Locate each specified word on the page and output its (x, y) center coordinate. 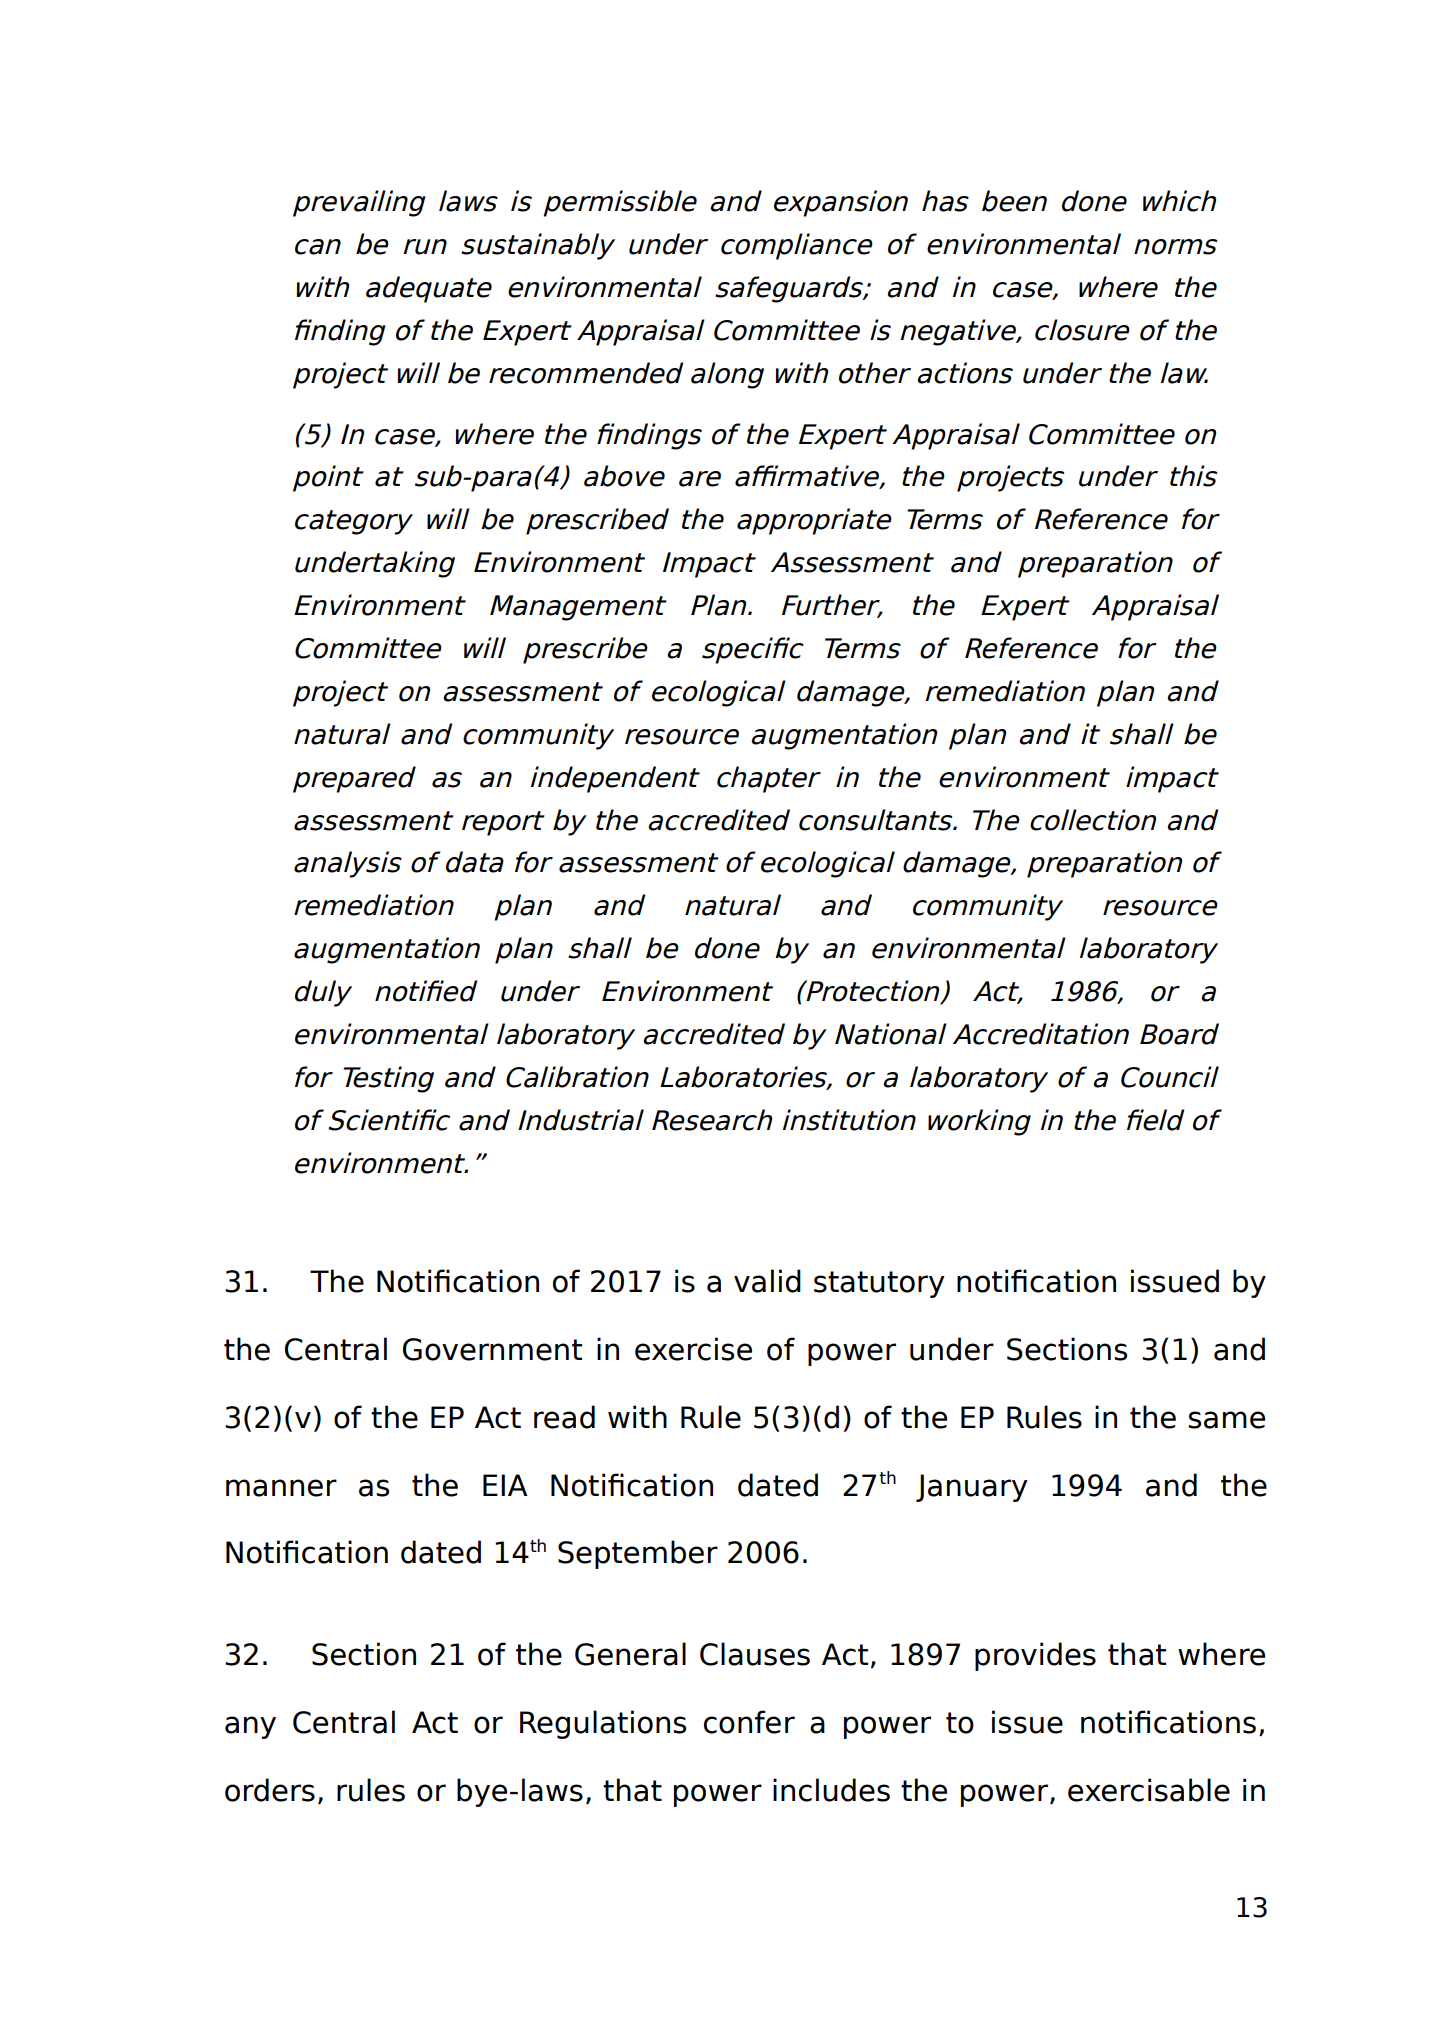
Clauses (755, 1654)
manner (281, 1488)
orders (270, 1790)
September (638, 1554)
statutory (879, 1284)
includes (831, 1790)
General (630, 1654)
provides (1035, 1656)
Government (492, 1349)
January (972, 1488)
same (1226, 1420)
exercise (693, 1349)
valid (767, 1281)
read (564, 1417)
